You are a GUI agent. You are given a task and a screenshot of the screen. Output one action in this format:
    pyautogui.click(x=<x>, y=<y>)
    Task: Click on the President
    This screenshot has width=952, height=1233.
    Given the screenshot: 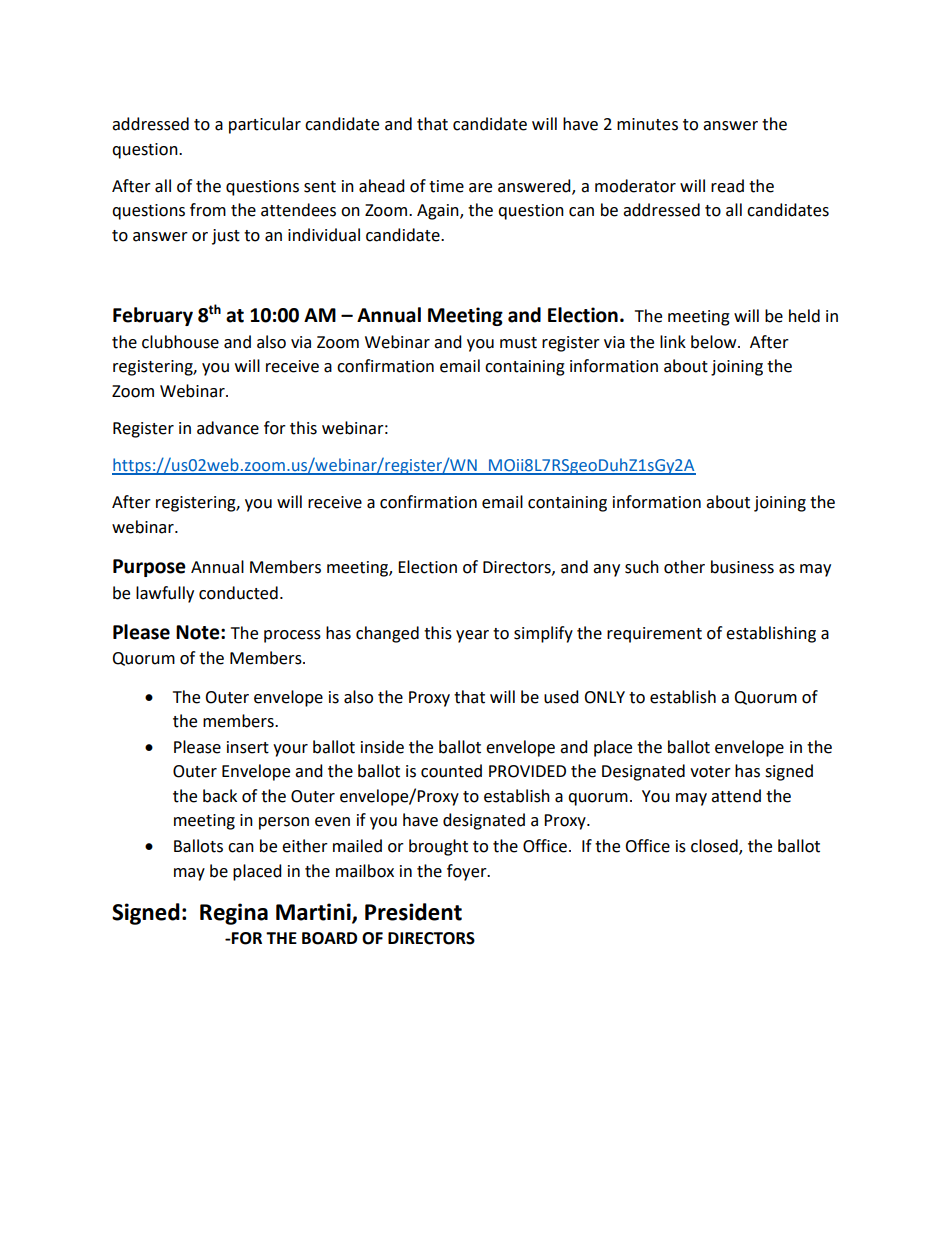 What is the action you would take?
    pyautogui.click(x=413, y=912)
